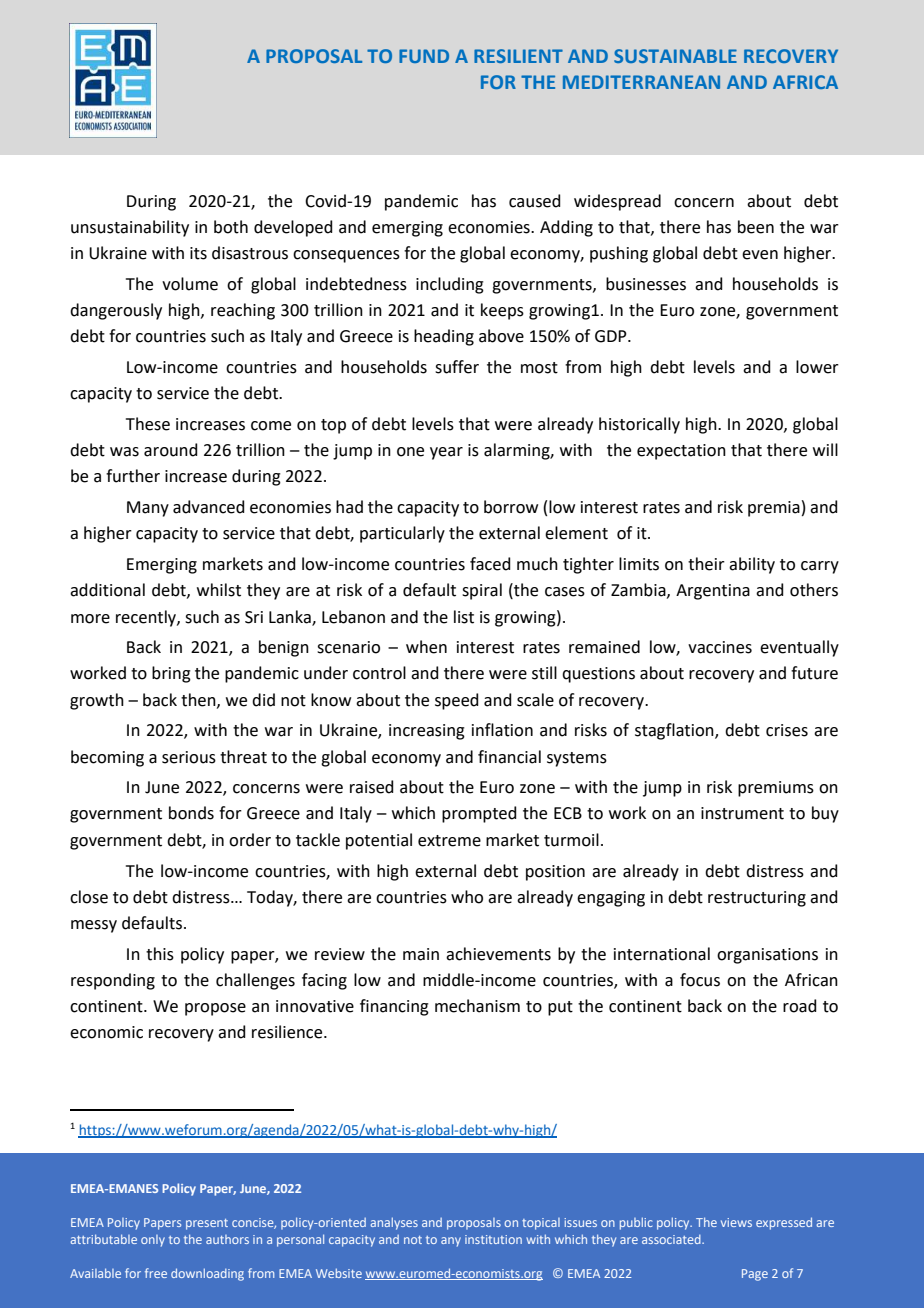 The height and width of the screenshot is (1308, 924). What do you see at coordinates (191, 813) in the screenshot?
I see `bonds` at bounding box center [191, 813].
